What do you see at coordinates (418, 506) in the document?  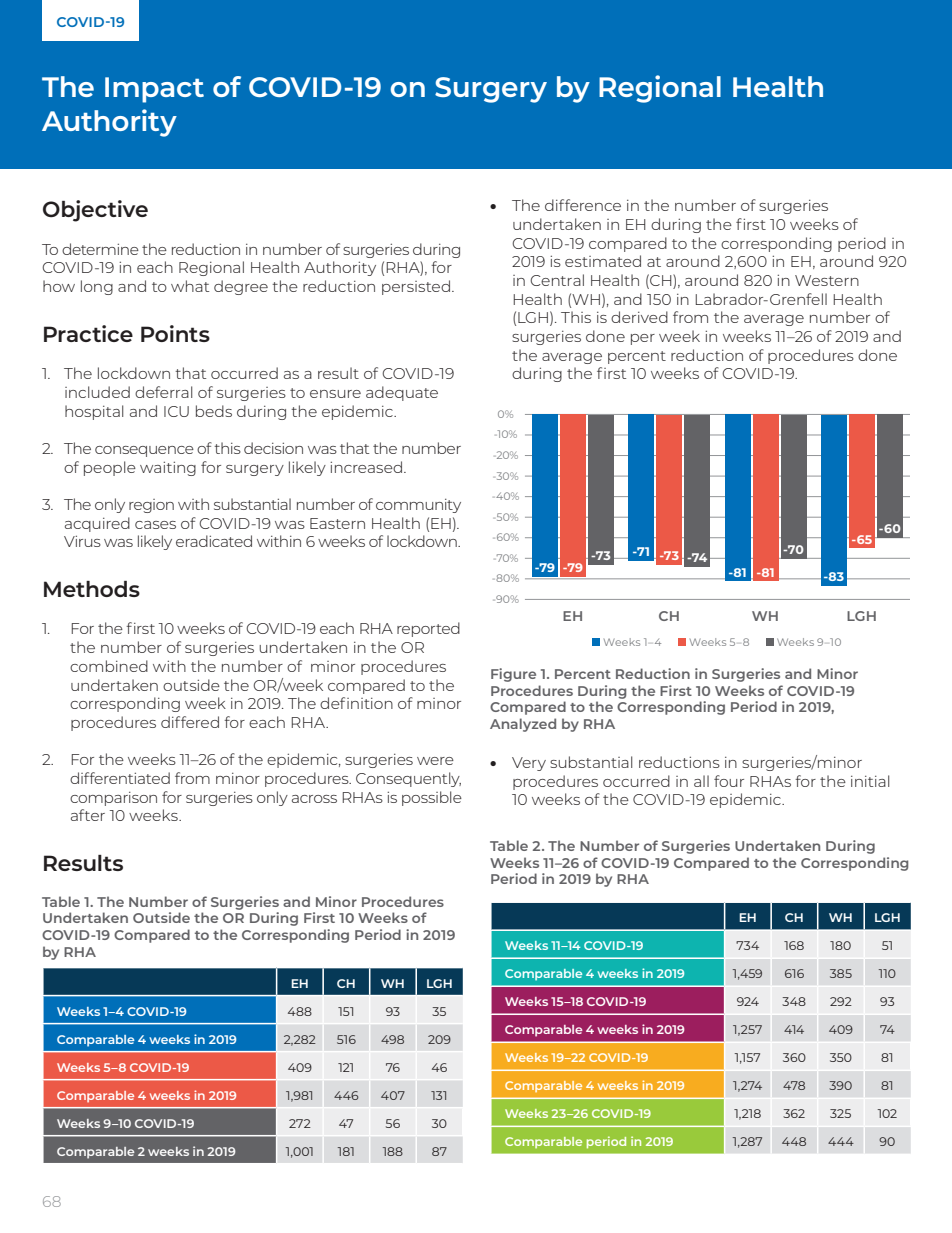 I see `community` at bounding box center [418, 506].
